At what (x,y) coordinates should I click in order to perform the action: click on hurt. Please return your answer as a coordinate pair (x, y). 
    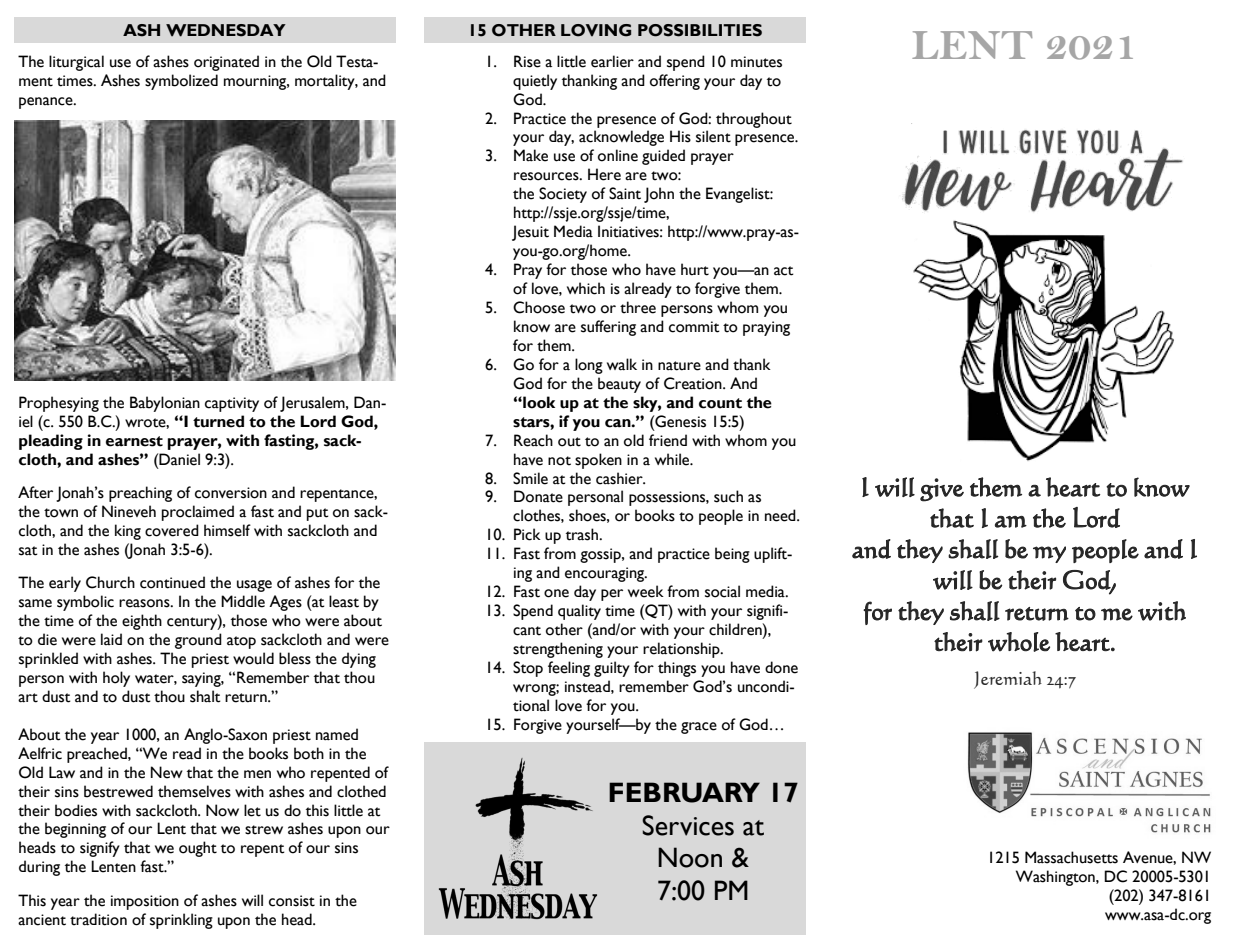
    Looking at the image, I should click on (695, 269).
